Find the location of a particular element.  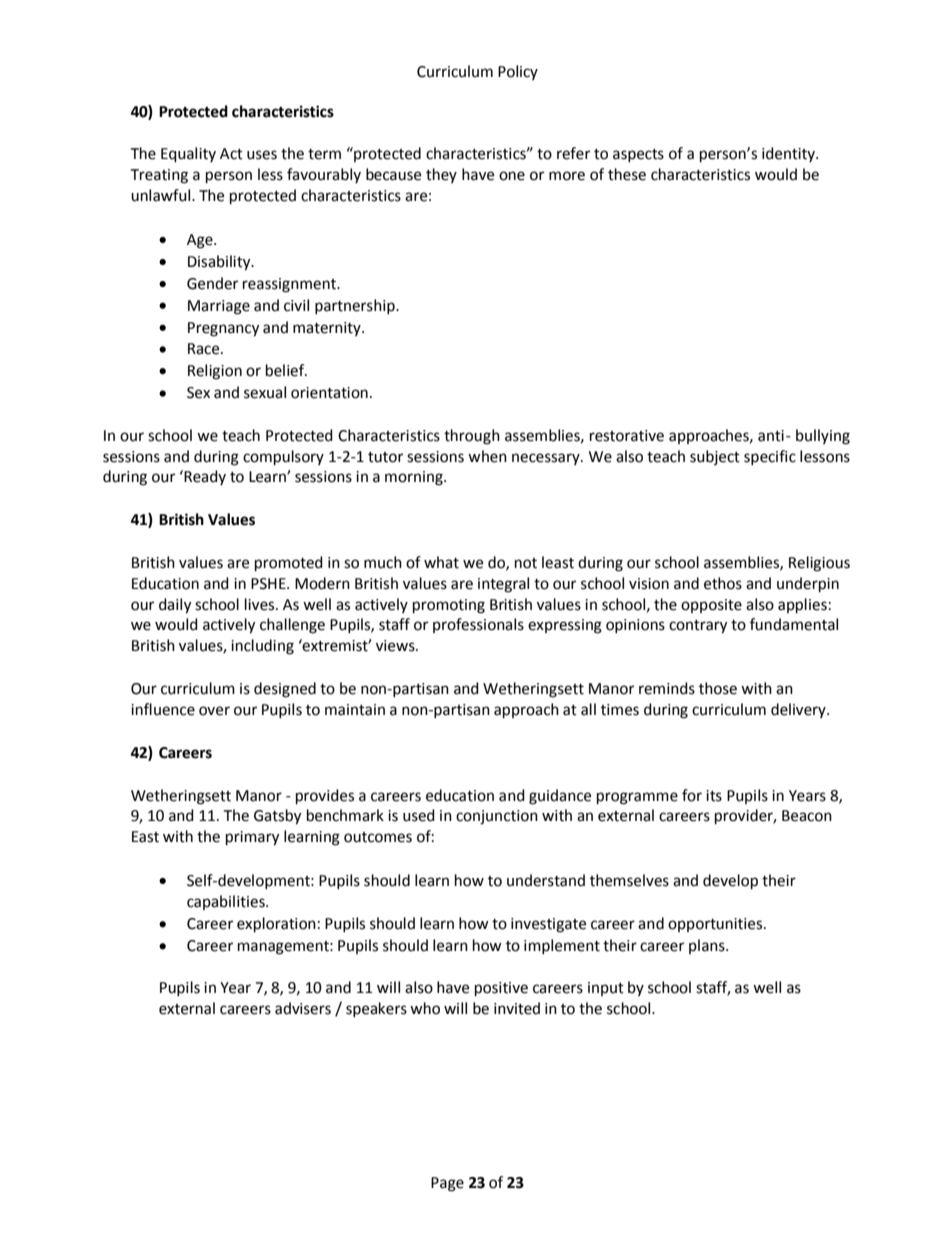

capabilities is located at coordinates (227, 902).
